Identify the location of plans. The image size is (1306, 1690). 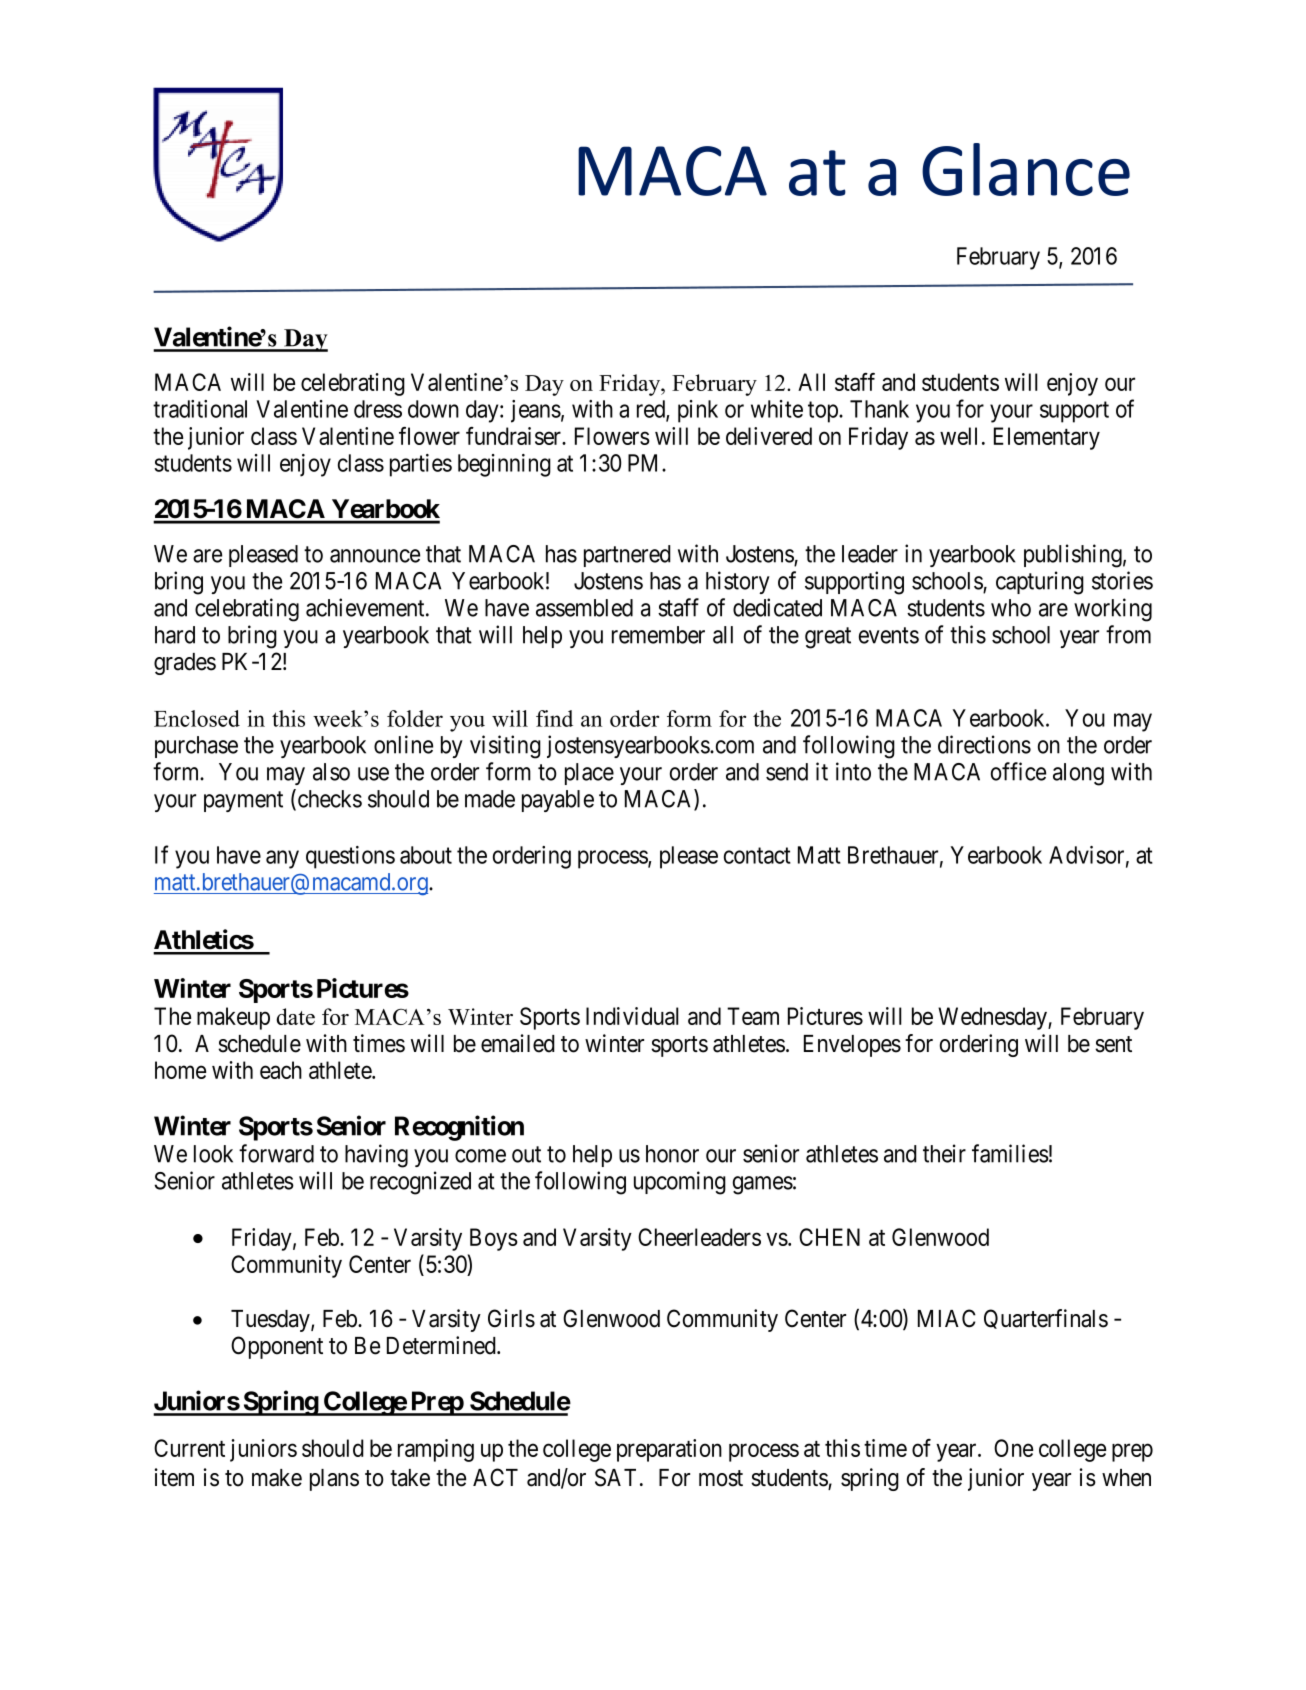
(334, 1480).
